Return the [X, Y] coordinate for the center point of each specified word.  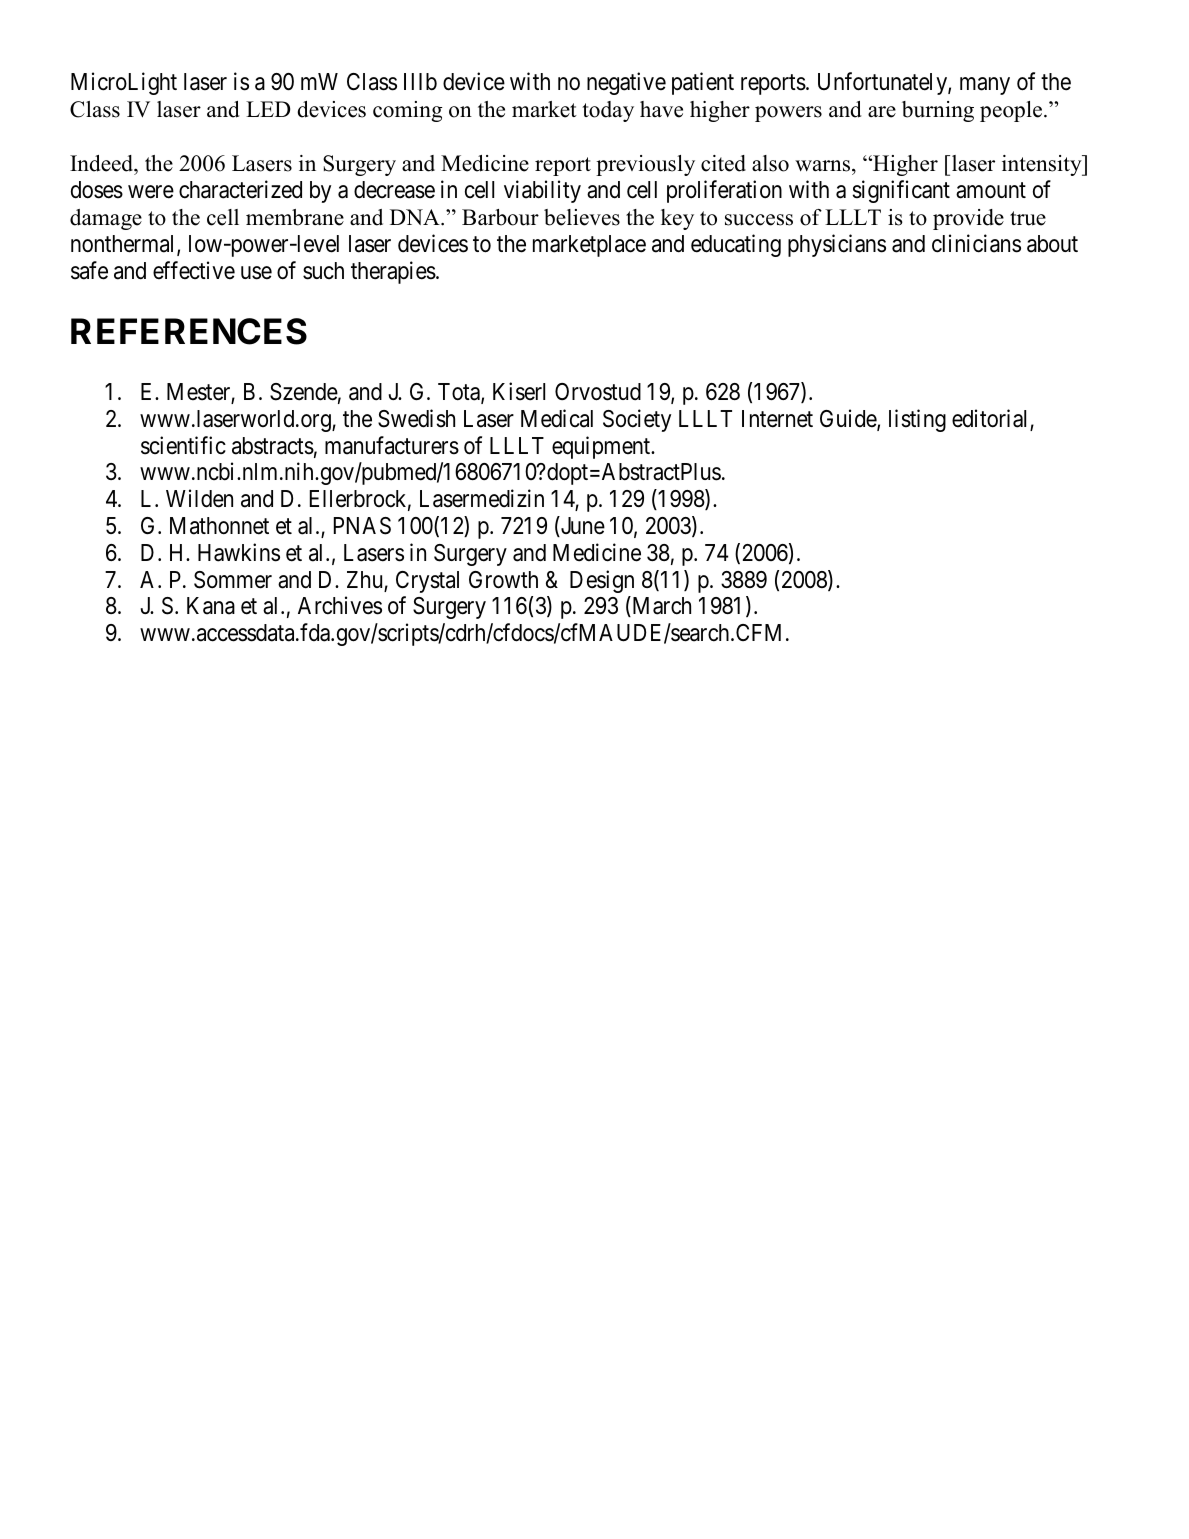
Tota [460, 393]
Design [602, 581]
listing [917, 420]
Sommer [233, 580]
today [608, 111]
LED [268, 109]
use [256, 273]
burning [938, 111]
